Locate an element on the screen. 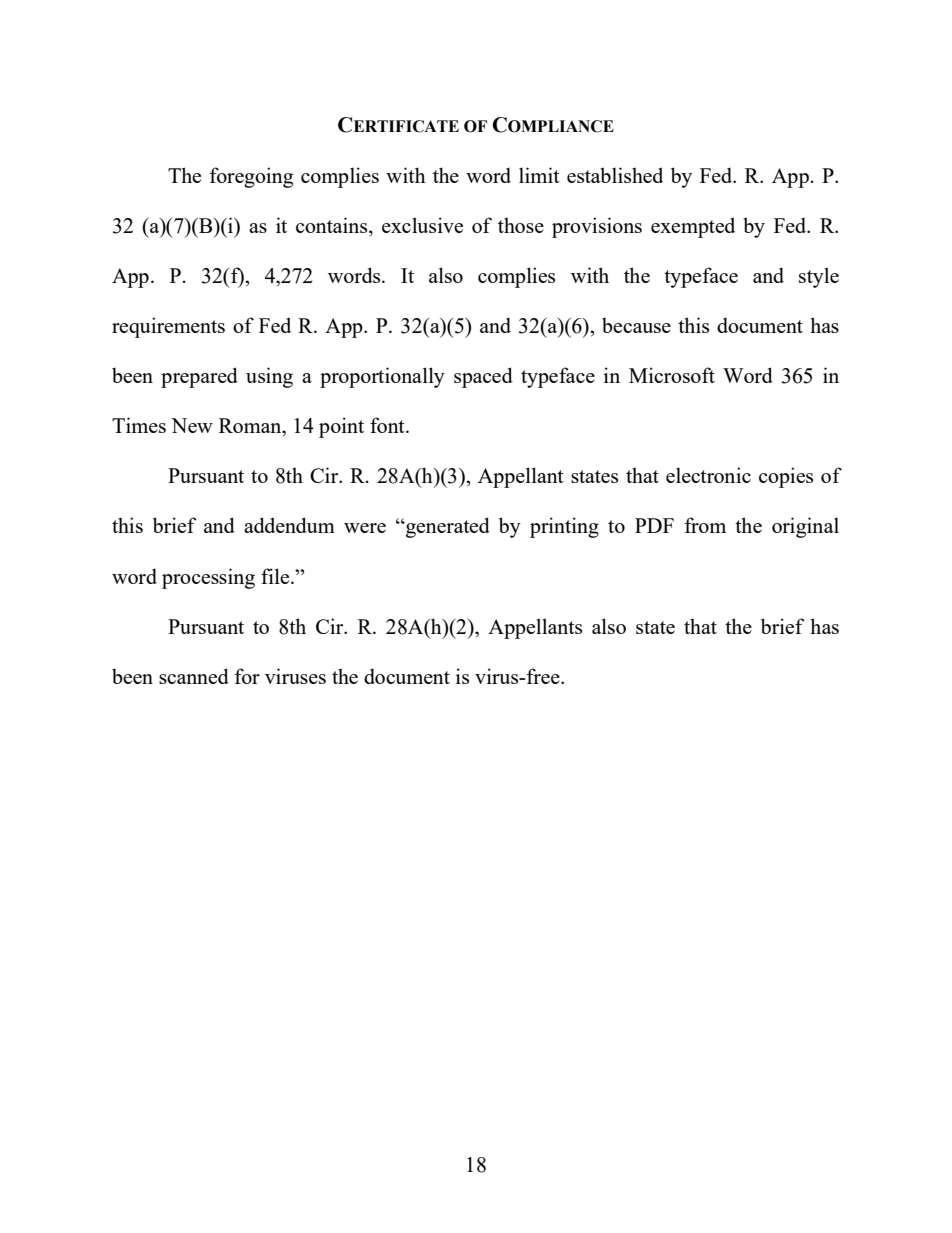 This screenshot has height=1233, width=952. addendum is located at coordinates (289, 525).
